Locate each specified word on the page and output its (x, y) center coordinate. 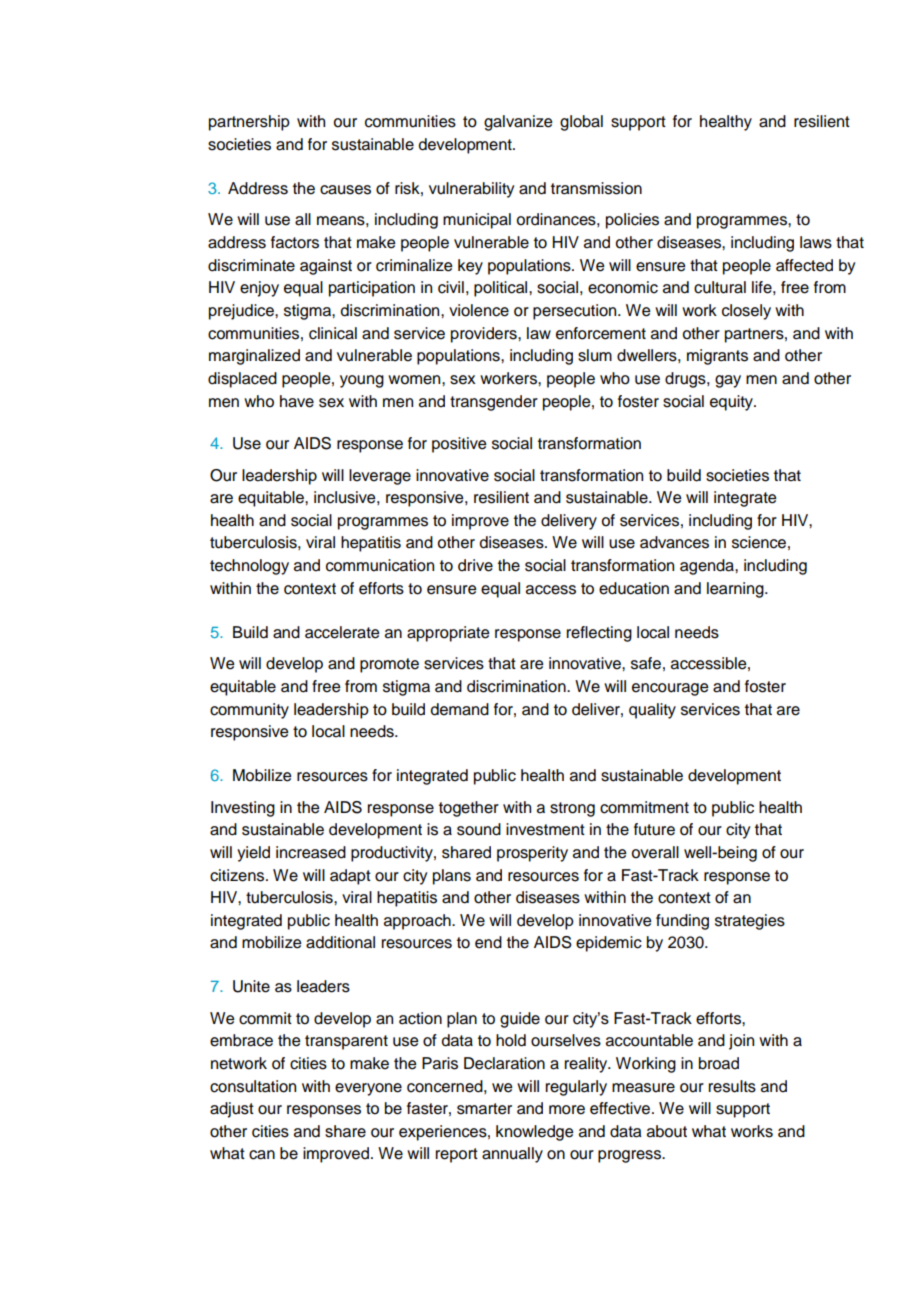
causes (345, 190)
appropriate (448, 634)
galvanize (518, 123)
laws (816, 242)
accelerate (342, 632)
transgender (494, 403)
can (262, 1155)
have (297, 401)
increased (311, 852)
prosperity (532, 854)
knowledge (535, 1133)
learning (736, 590)
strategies (750, 922)
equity (732, 403)
